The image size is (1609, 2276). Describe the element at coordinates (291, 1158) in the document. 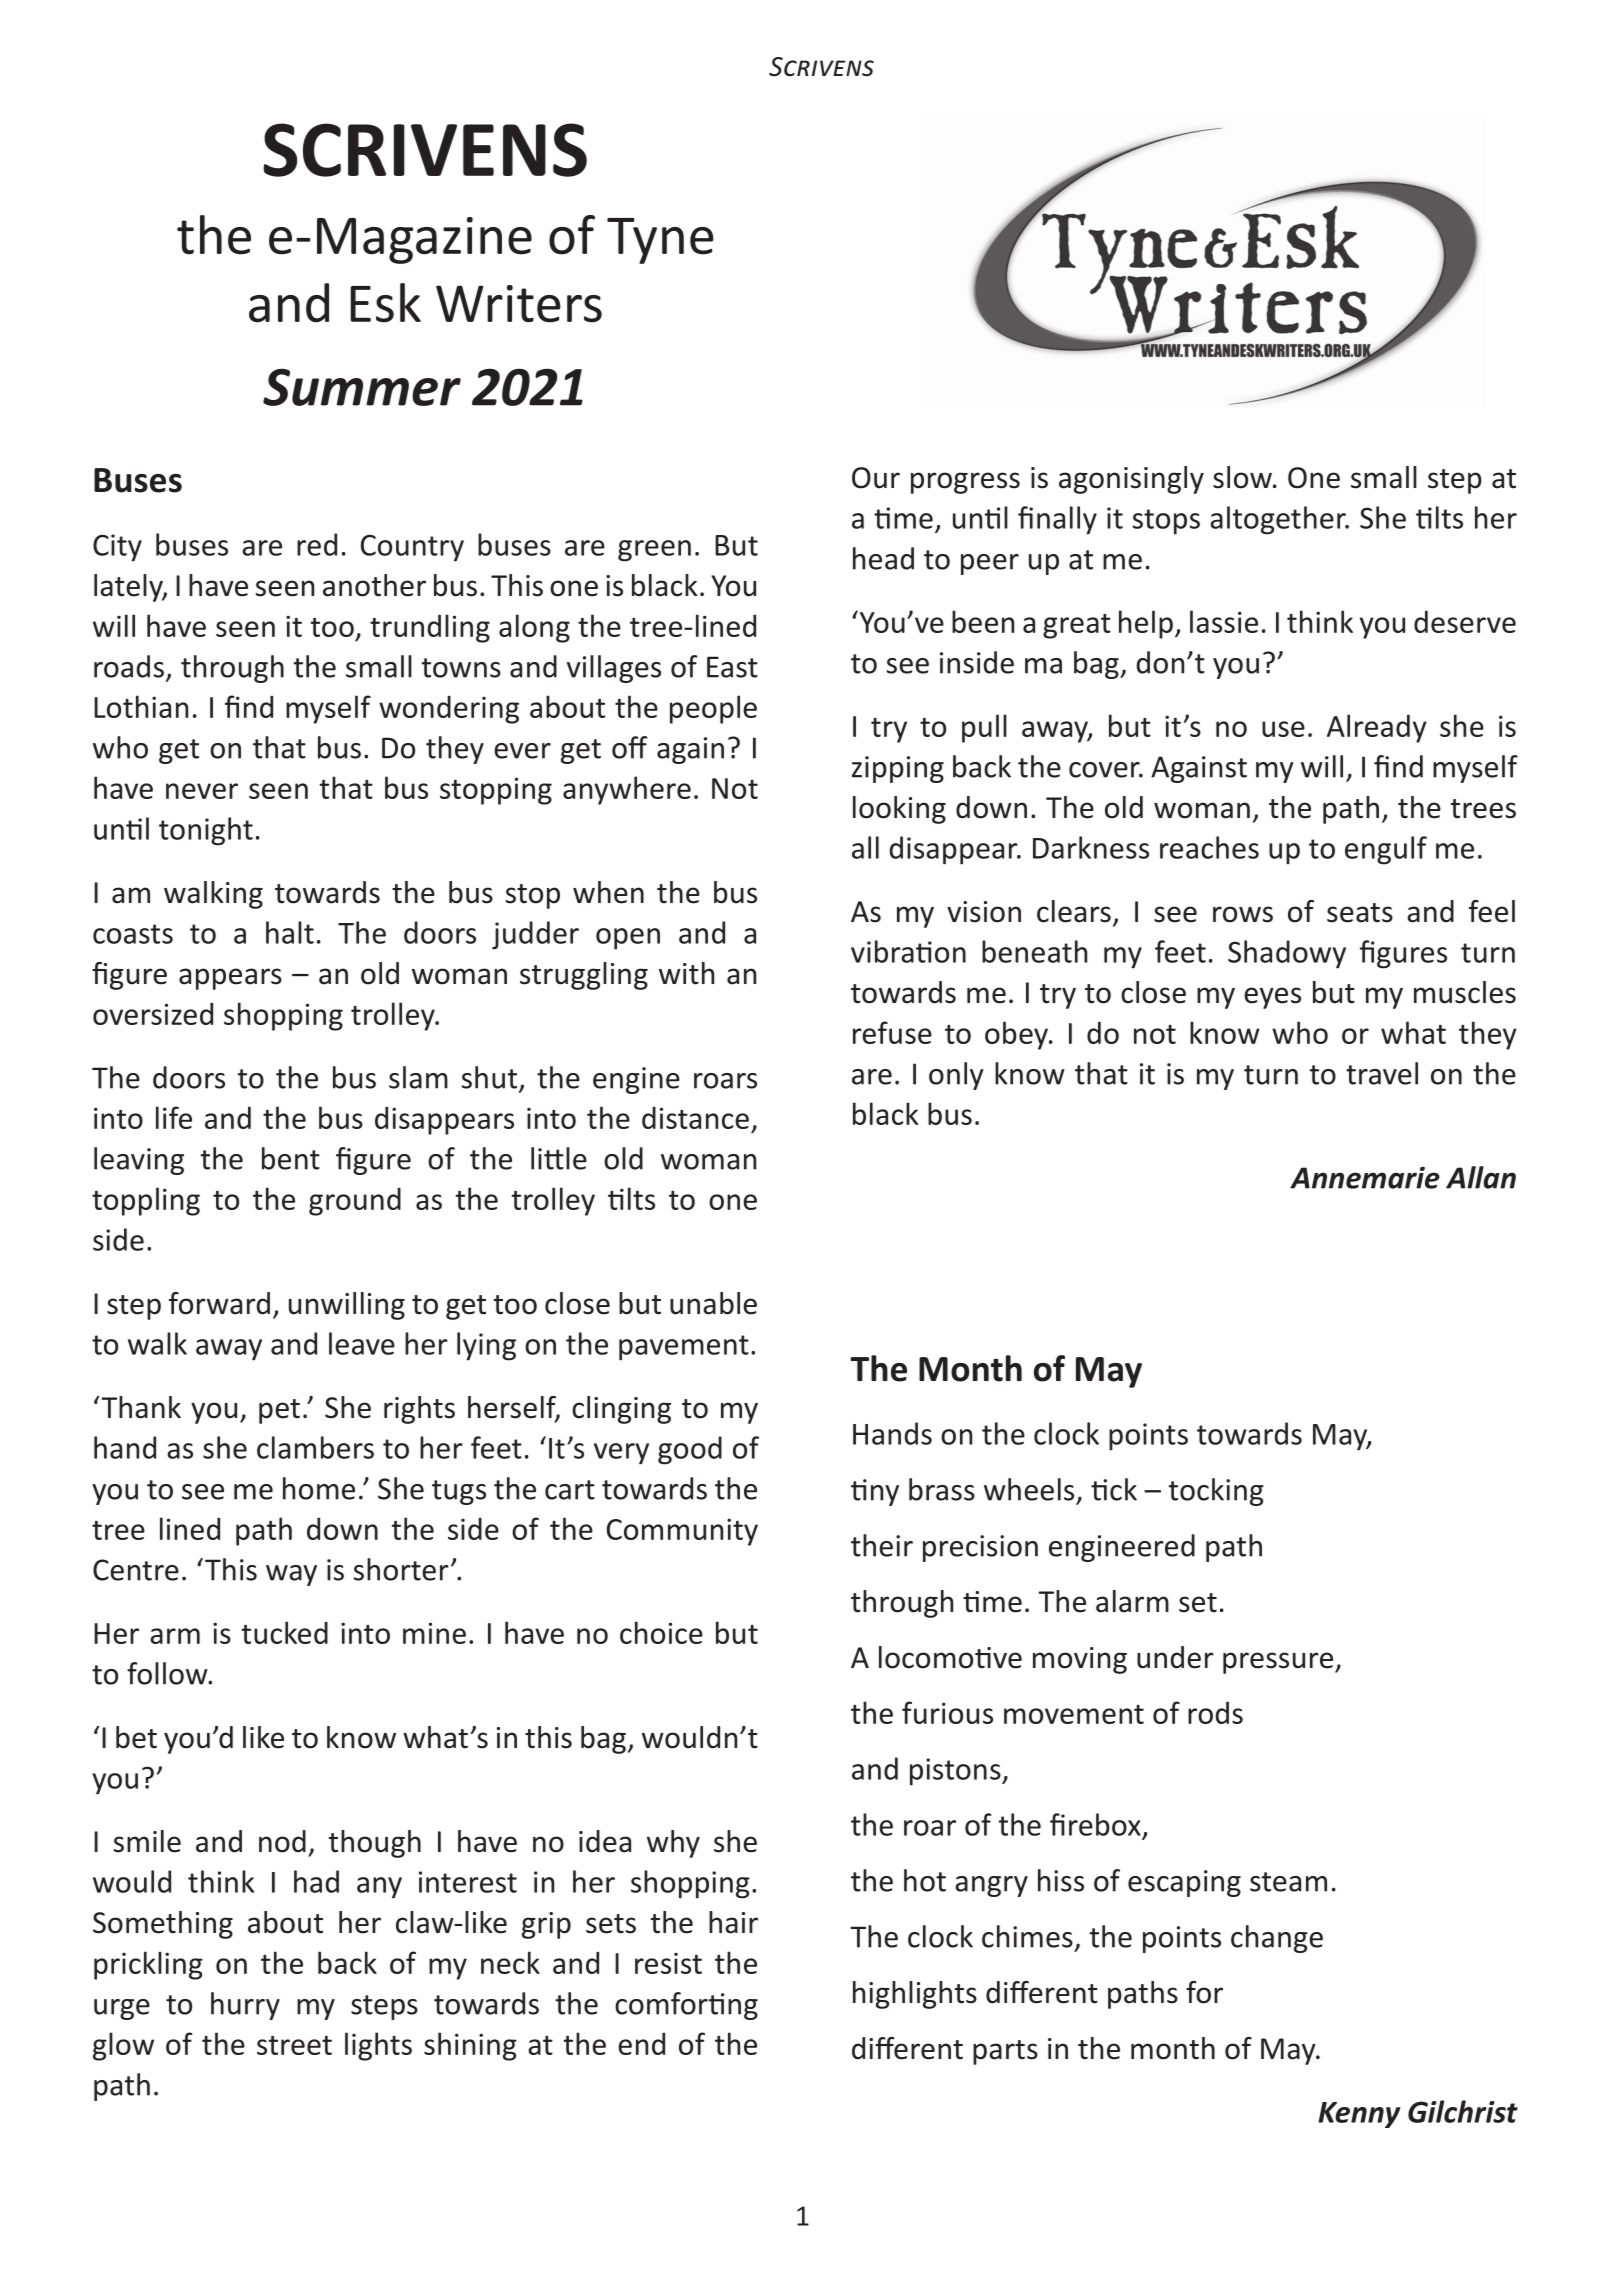

I see `bent` at that location.
